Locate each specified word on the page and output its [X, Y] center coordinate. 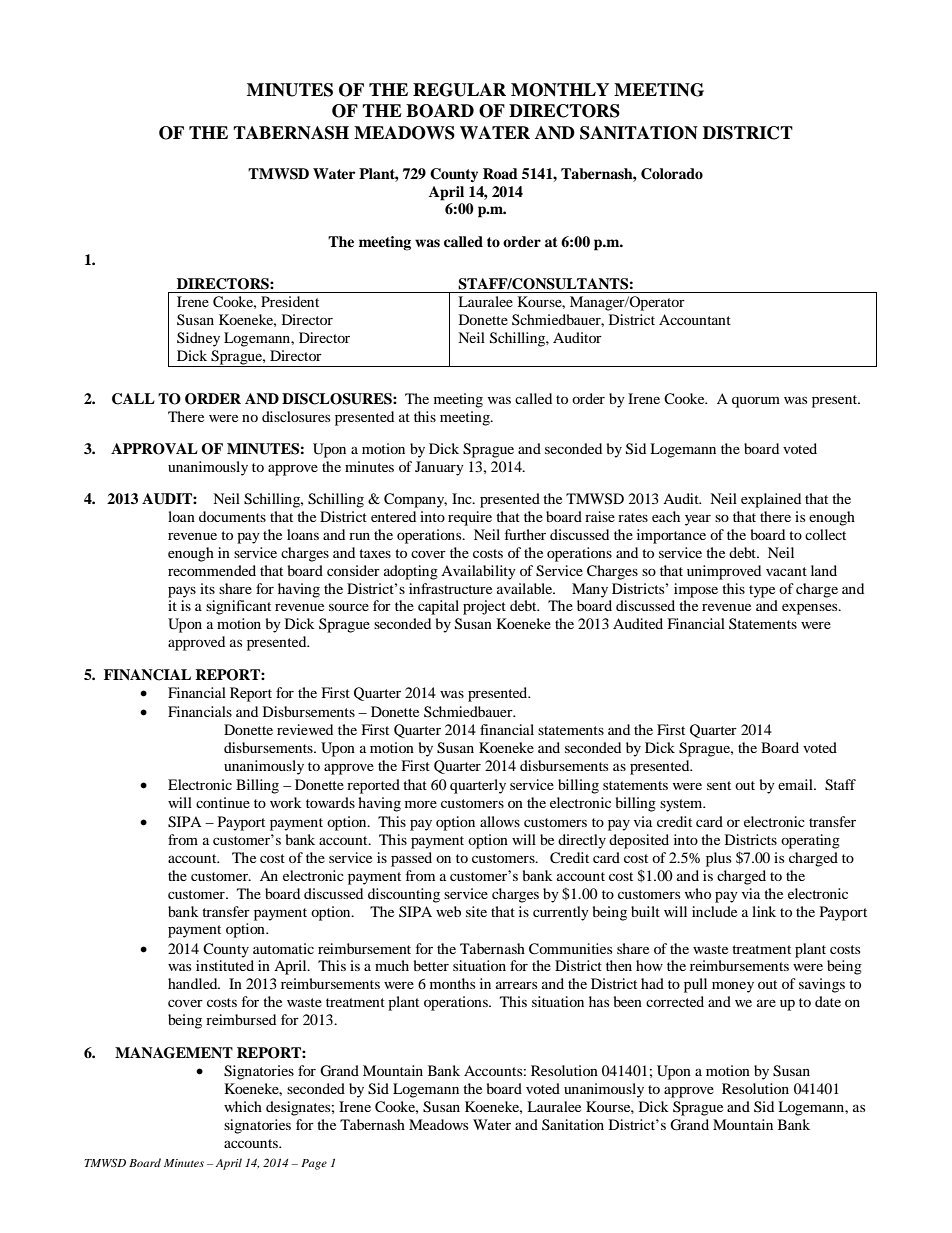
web [448, 911]
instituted [225, 965]
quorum [756, 402]
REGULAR [459, 90]
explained [771, 500]
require [470, 518]
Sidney [198, 339]
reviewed [305, 729]
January [439, 468]
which [243, 1106]
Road [500, 174]
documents [232, 516]
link [764, 911]
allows [500, 821]
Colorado [672, 174]
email [796, 784]
